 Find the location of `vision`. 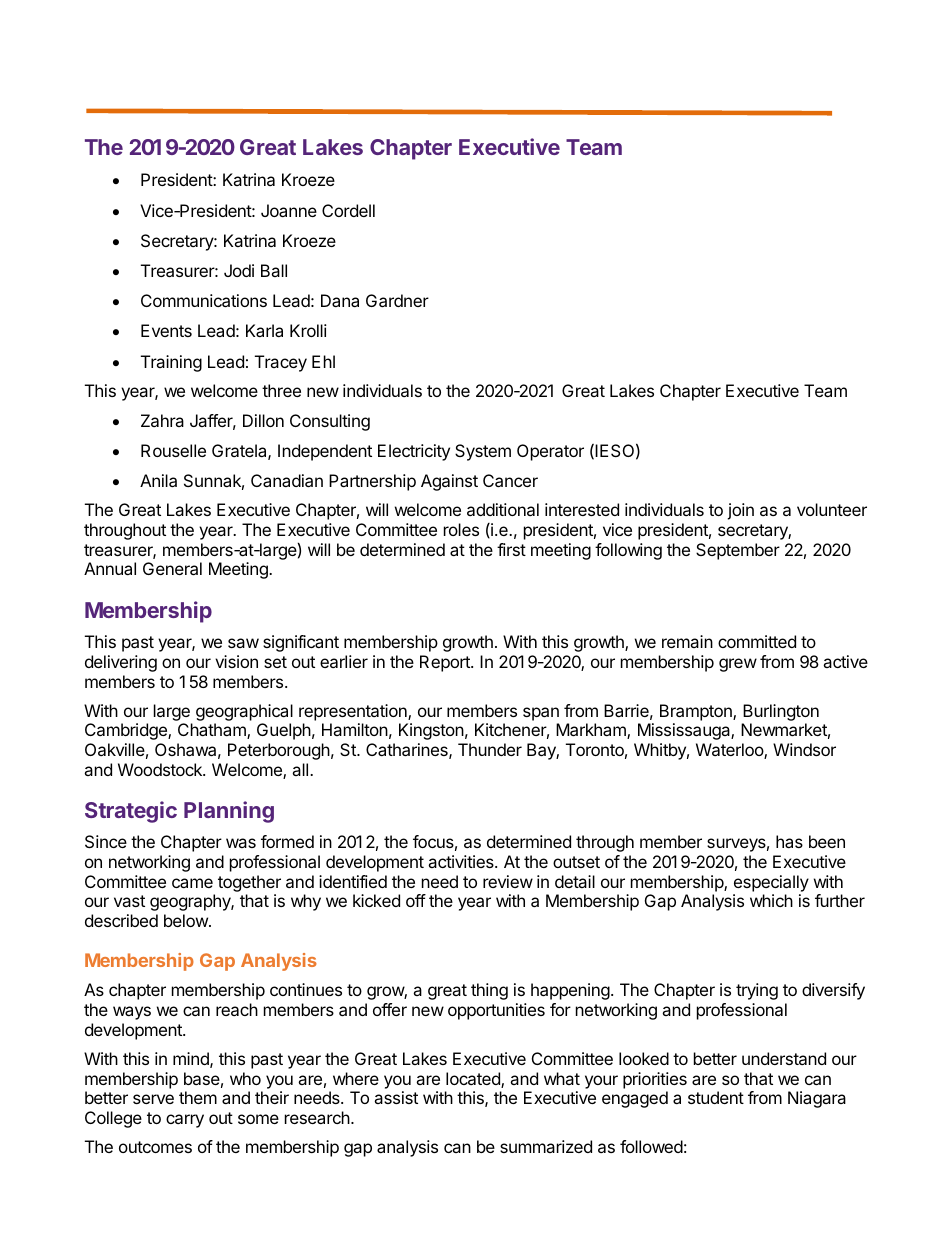

vision is located at coordinates (236, 661).
